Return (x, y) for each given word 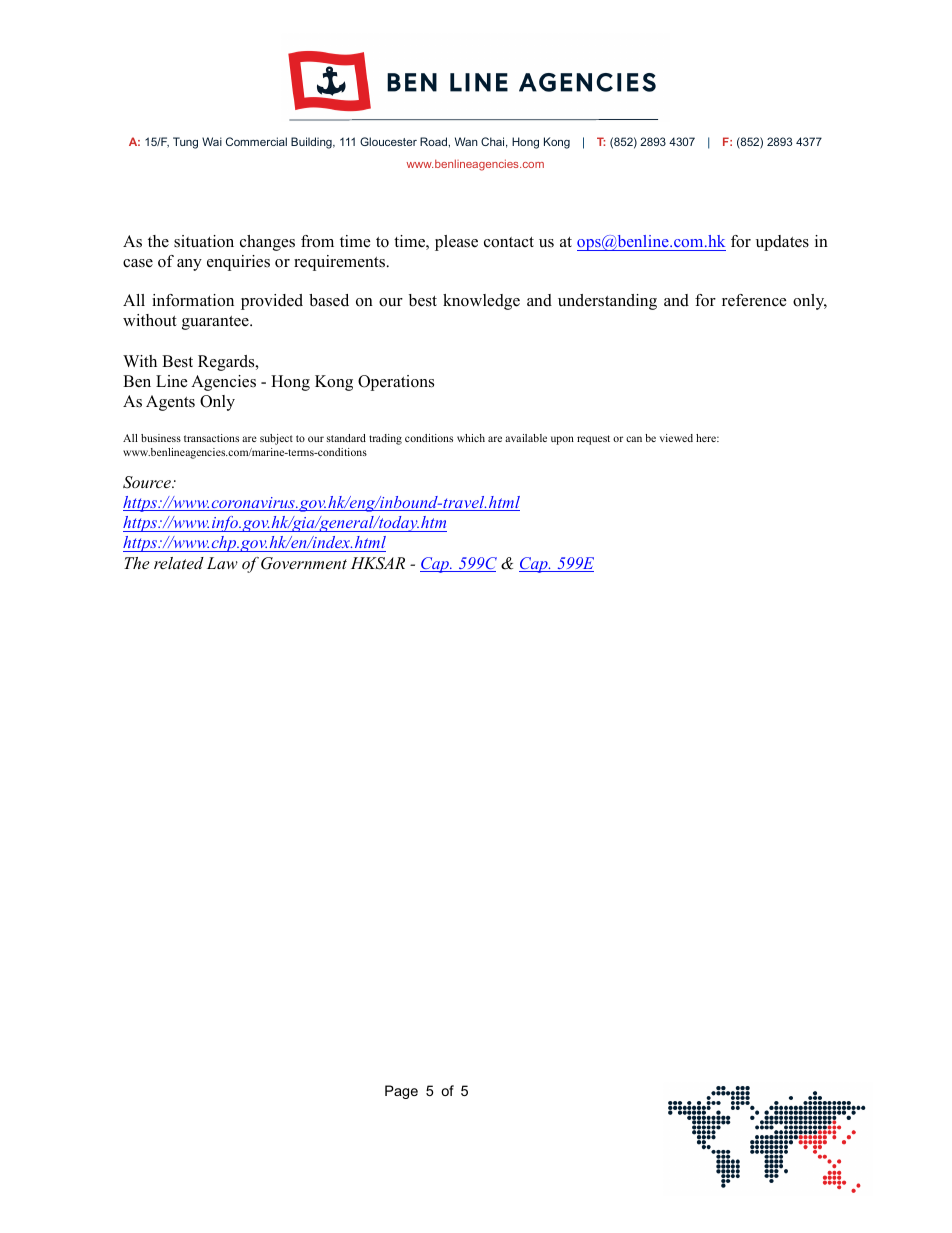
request (593, 440)
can (634, 439)
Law (222, 563)
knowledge (481, 302)
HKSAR (378, 563)
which (471, 438)
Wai (212, 141)
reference (754, 300)
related (179, 563)
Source (148, 482)
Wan (466, 141)
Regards (227, 363)
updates (782, 243)
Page (401, 1092)
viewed (676, 438)
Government (304, 563)
